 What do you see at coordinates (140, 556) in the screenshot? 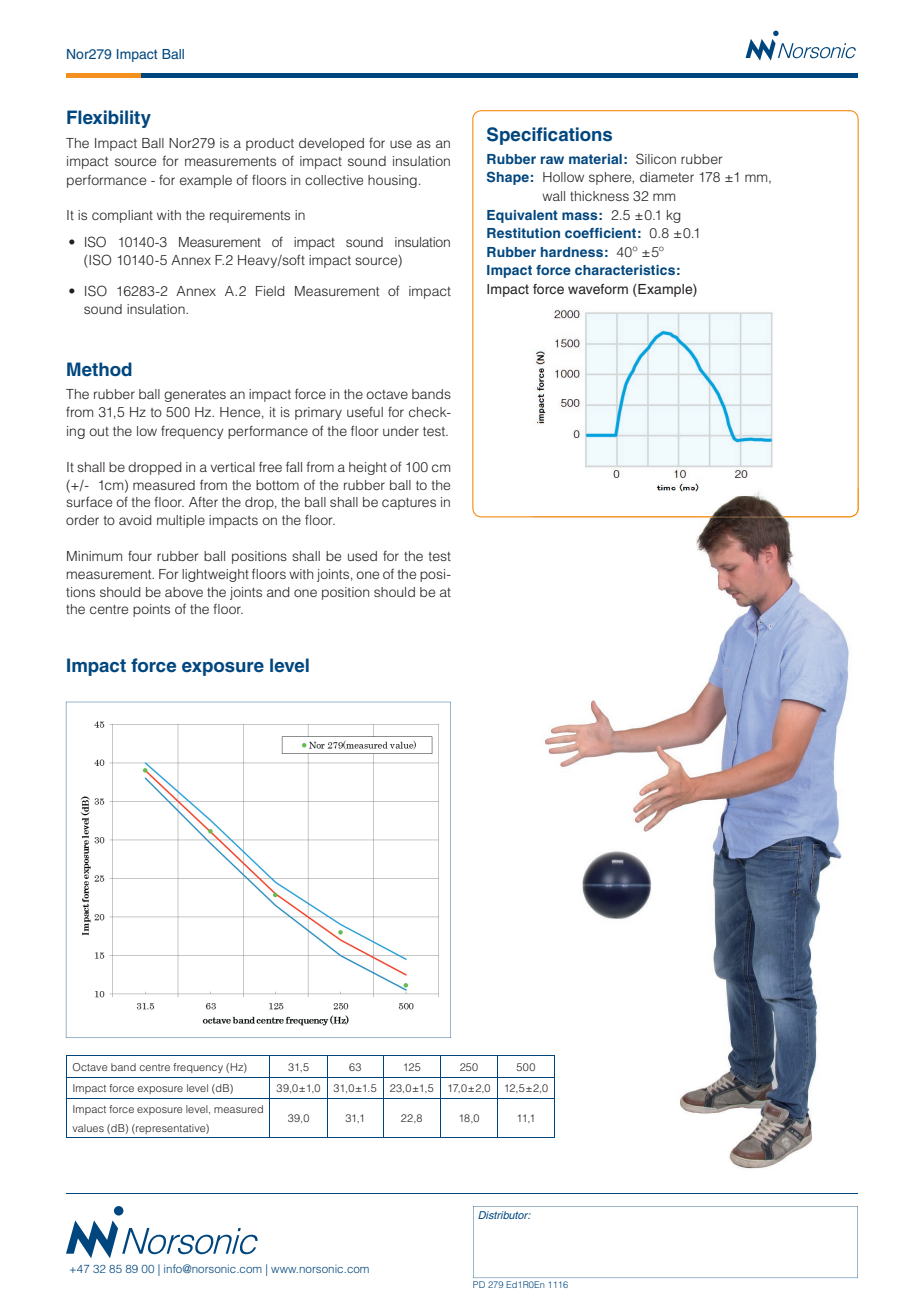
I see `four` at bounding box center [140, 556].
